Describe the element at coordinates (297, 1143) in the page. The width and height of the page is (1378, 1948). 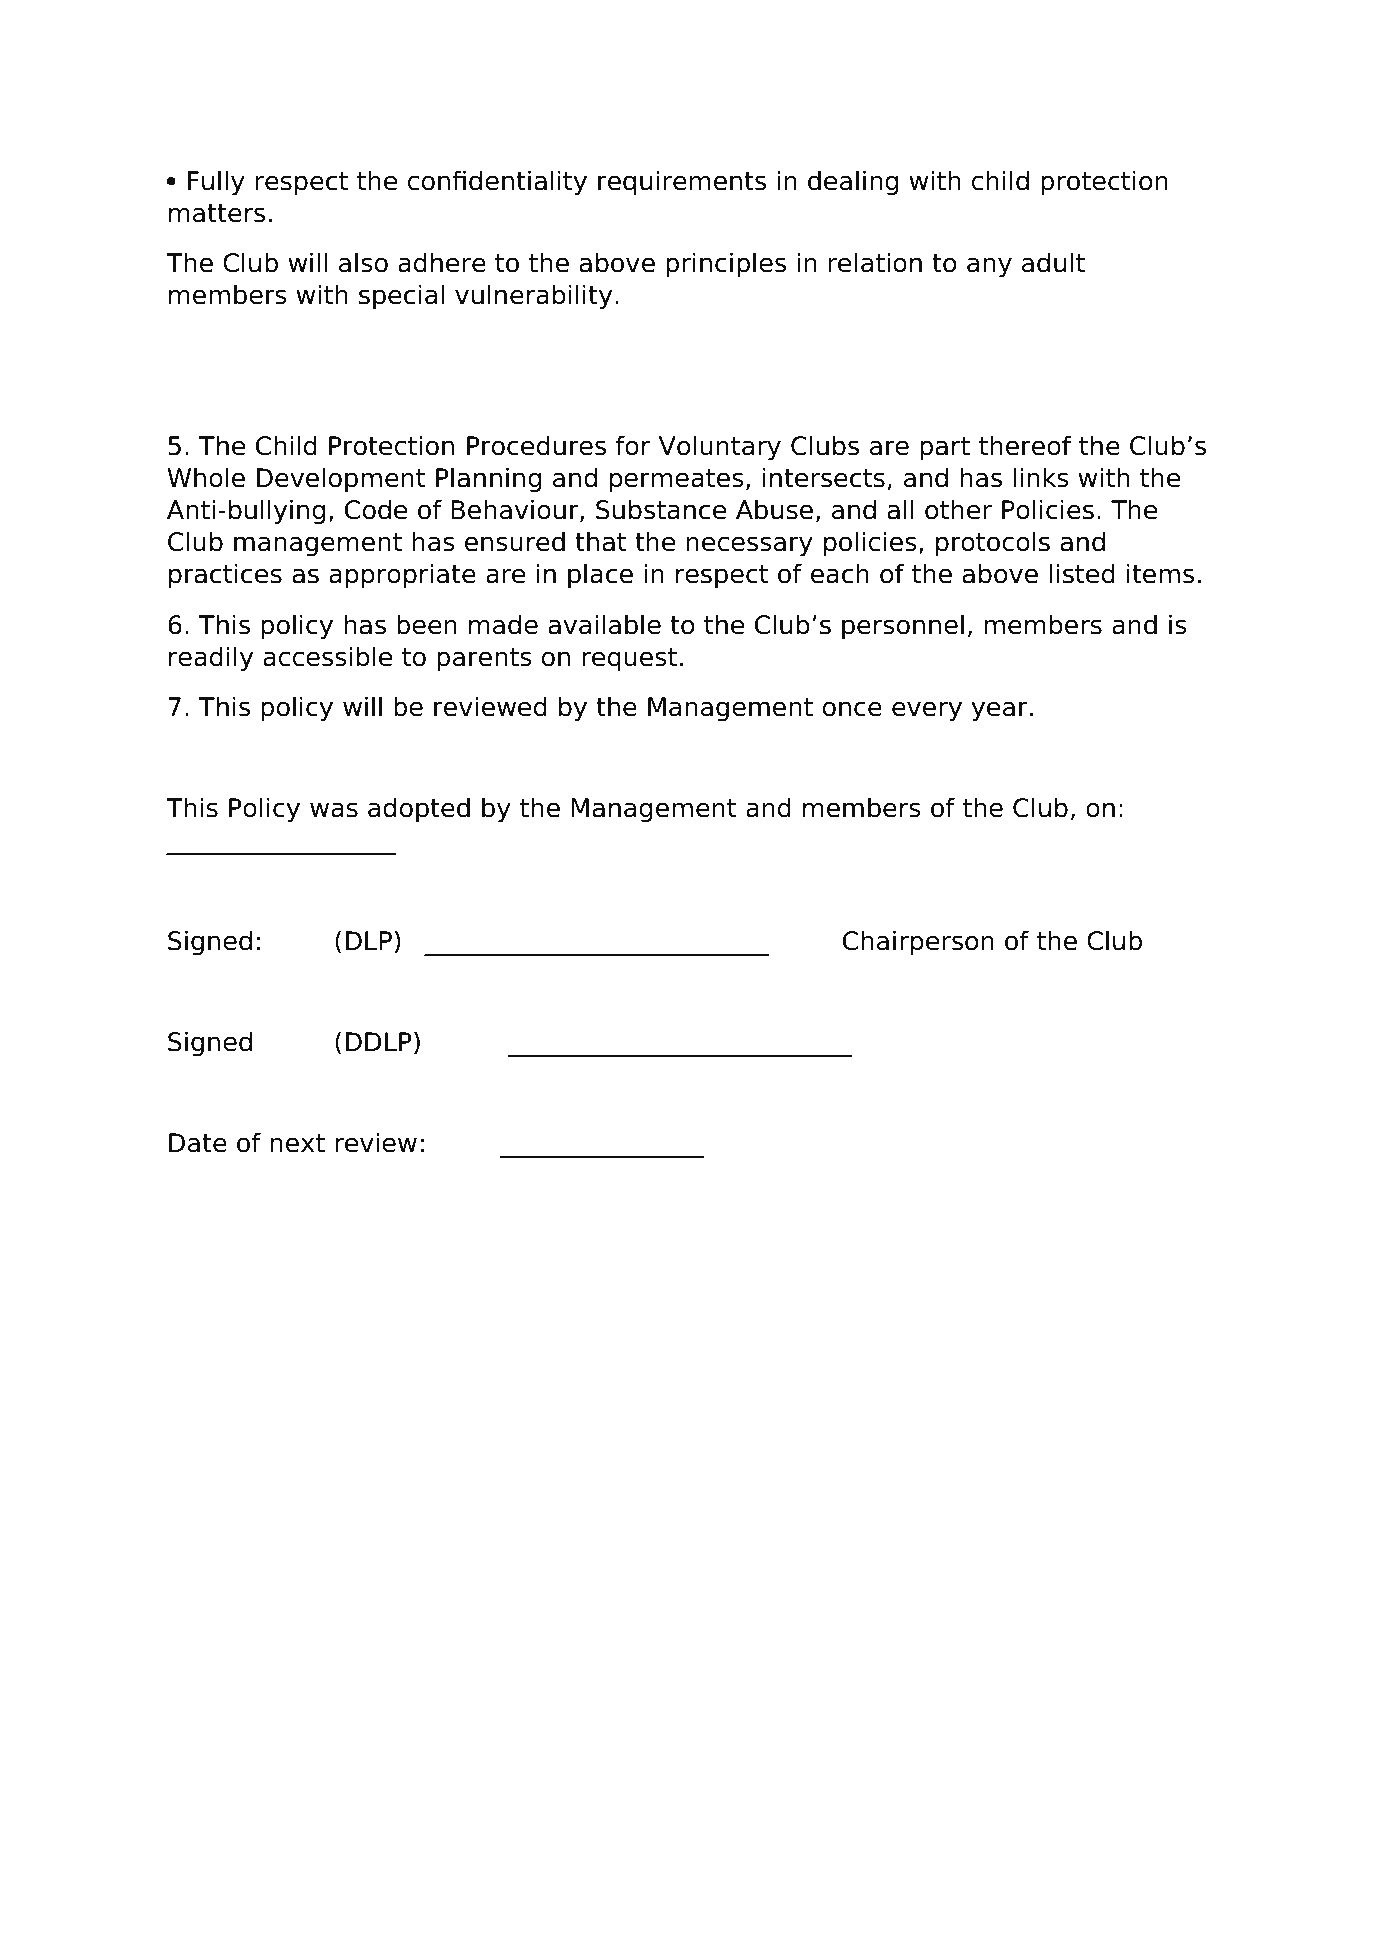
I see `next` at that location.
